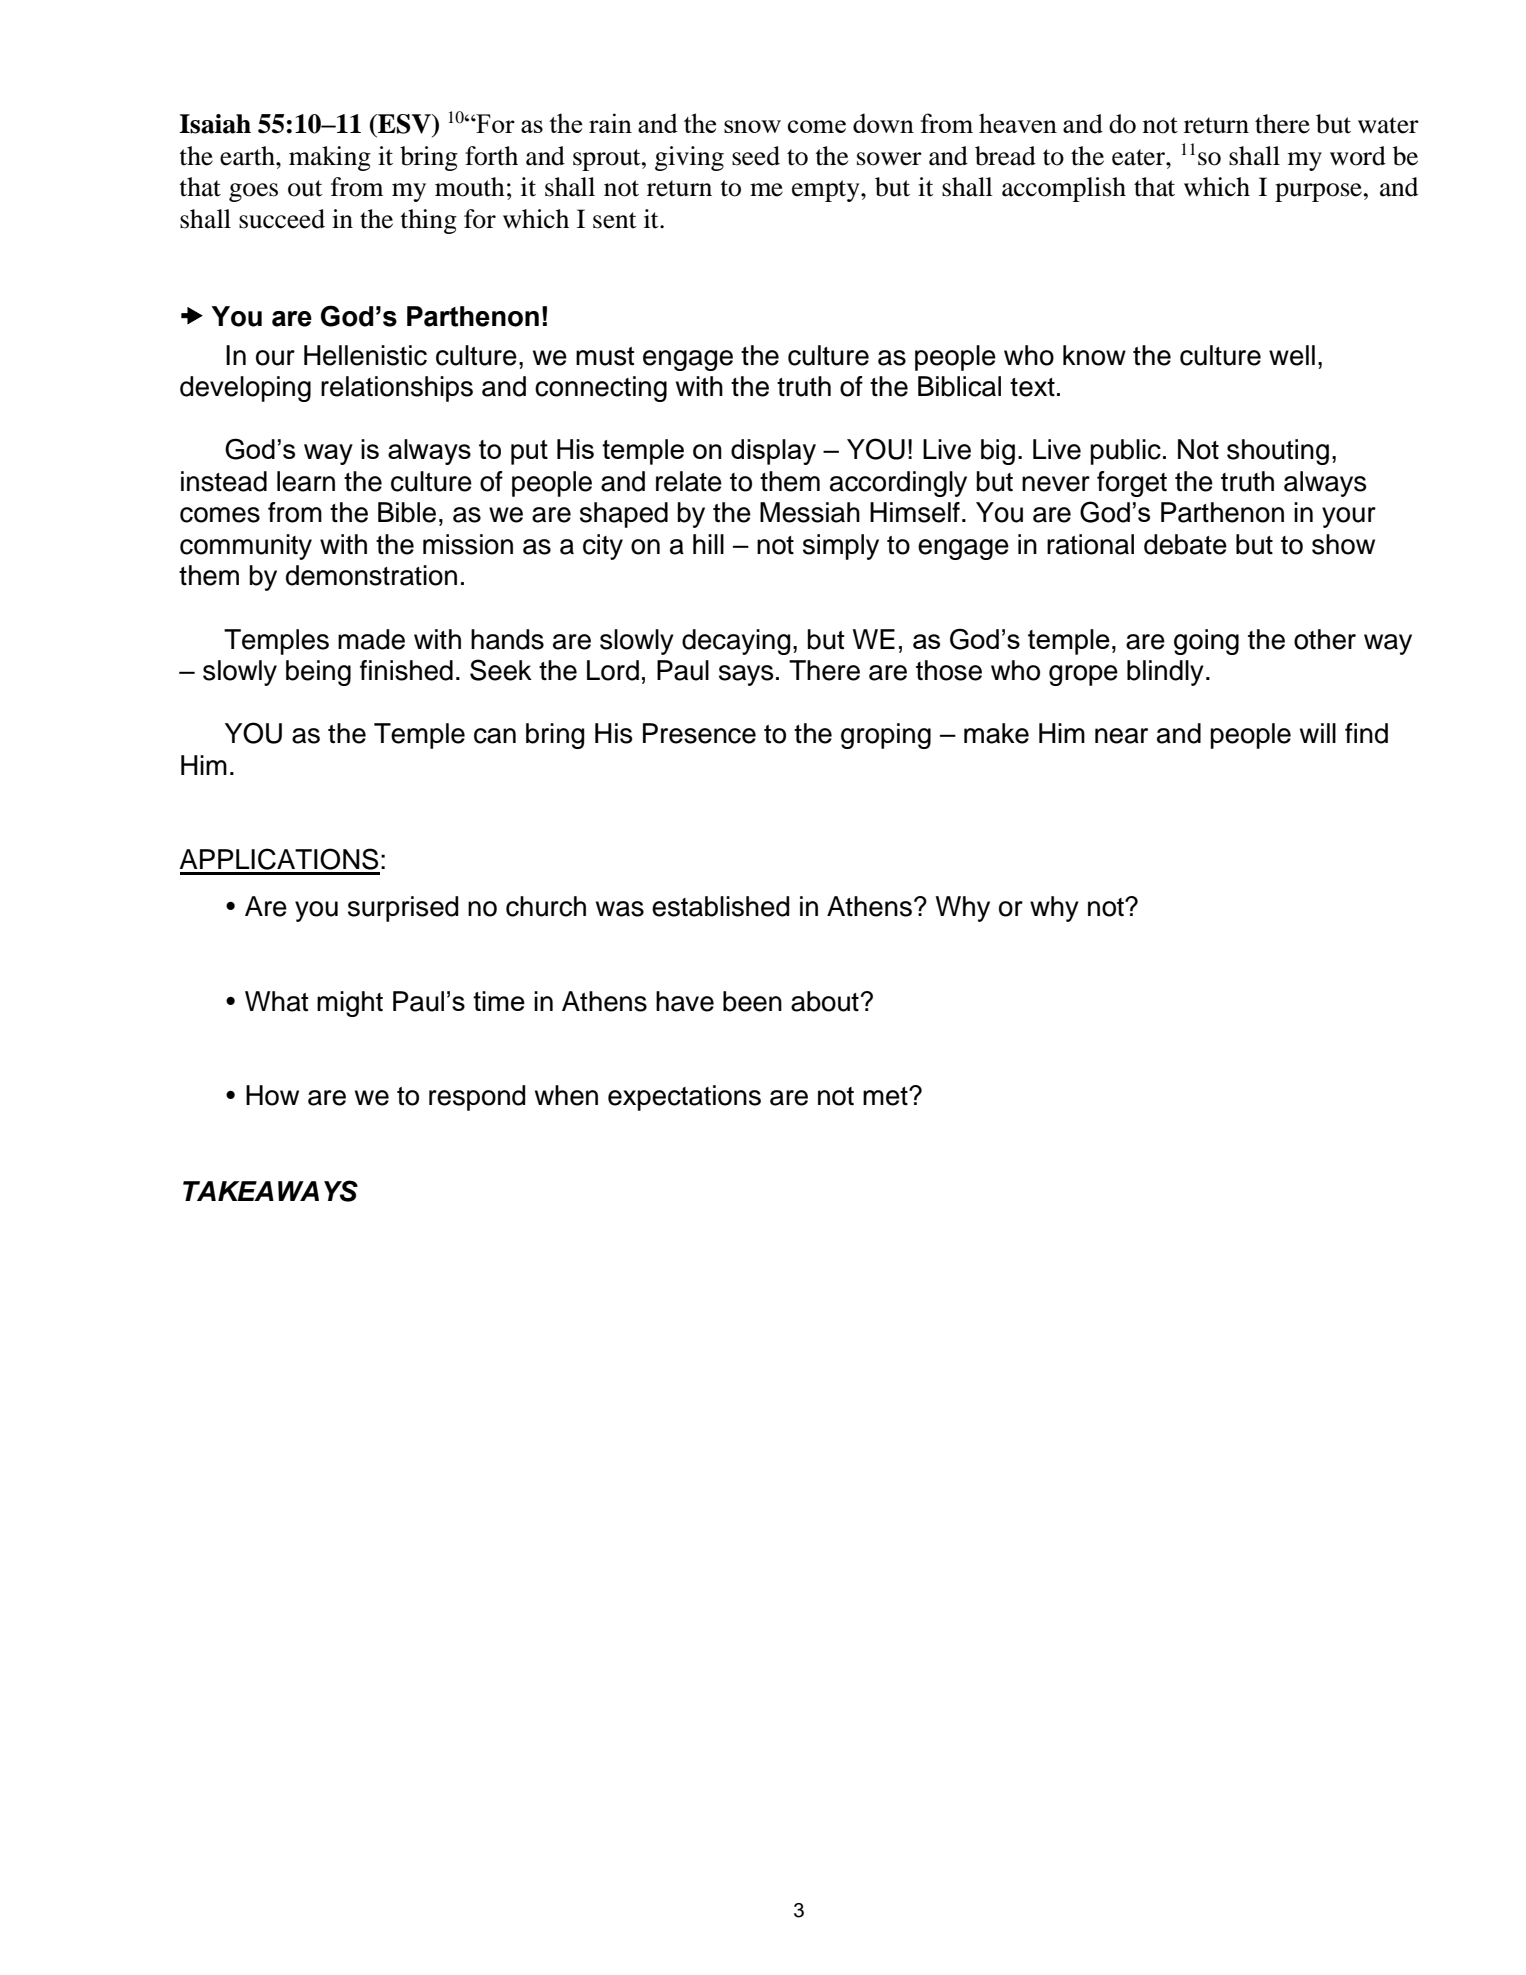 This page has width=1526, height=1975. What do you see at coordinates (886, 1096) in the page?
I see `met` at bounding box center [886, 1096].
